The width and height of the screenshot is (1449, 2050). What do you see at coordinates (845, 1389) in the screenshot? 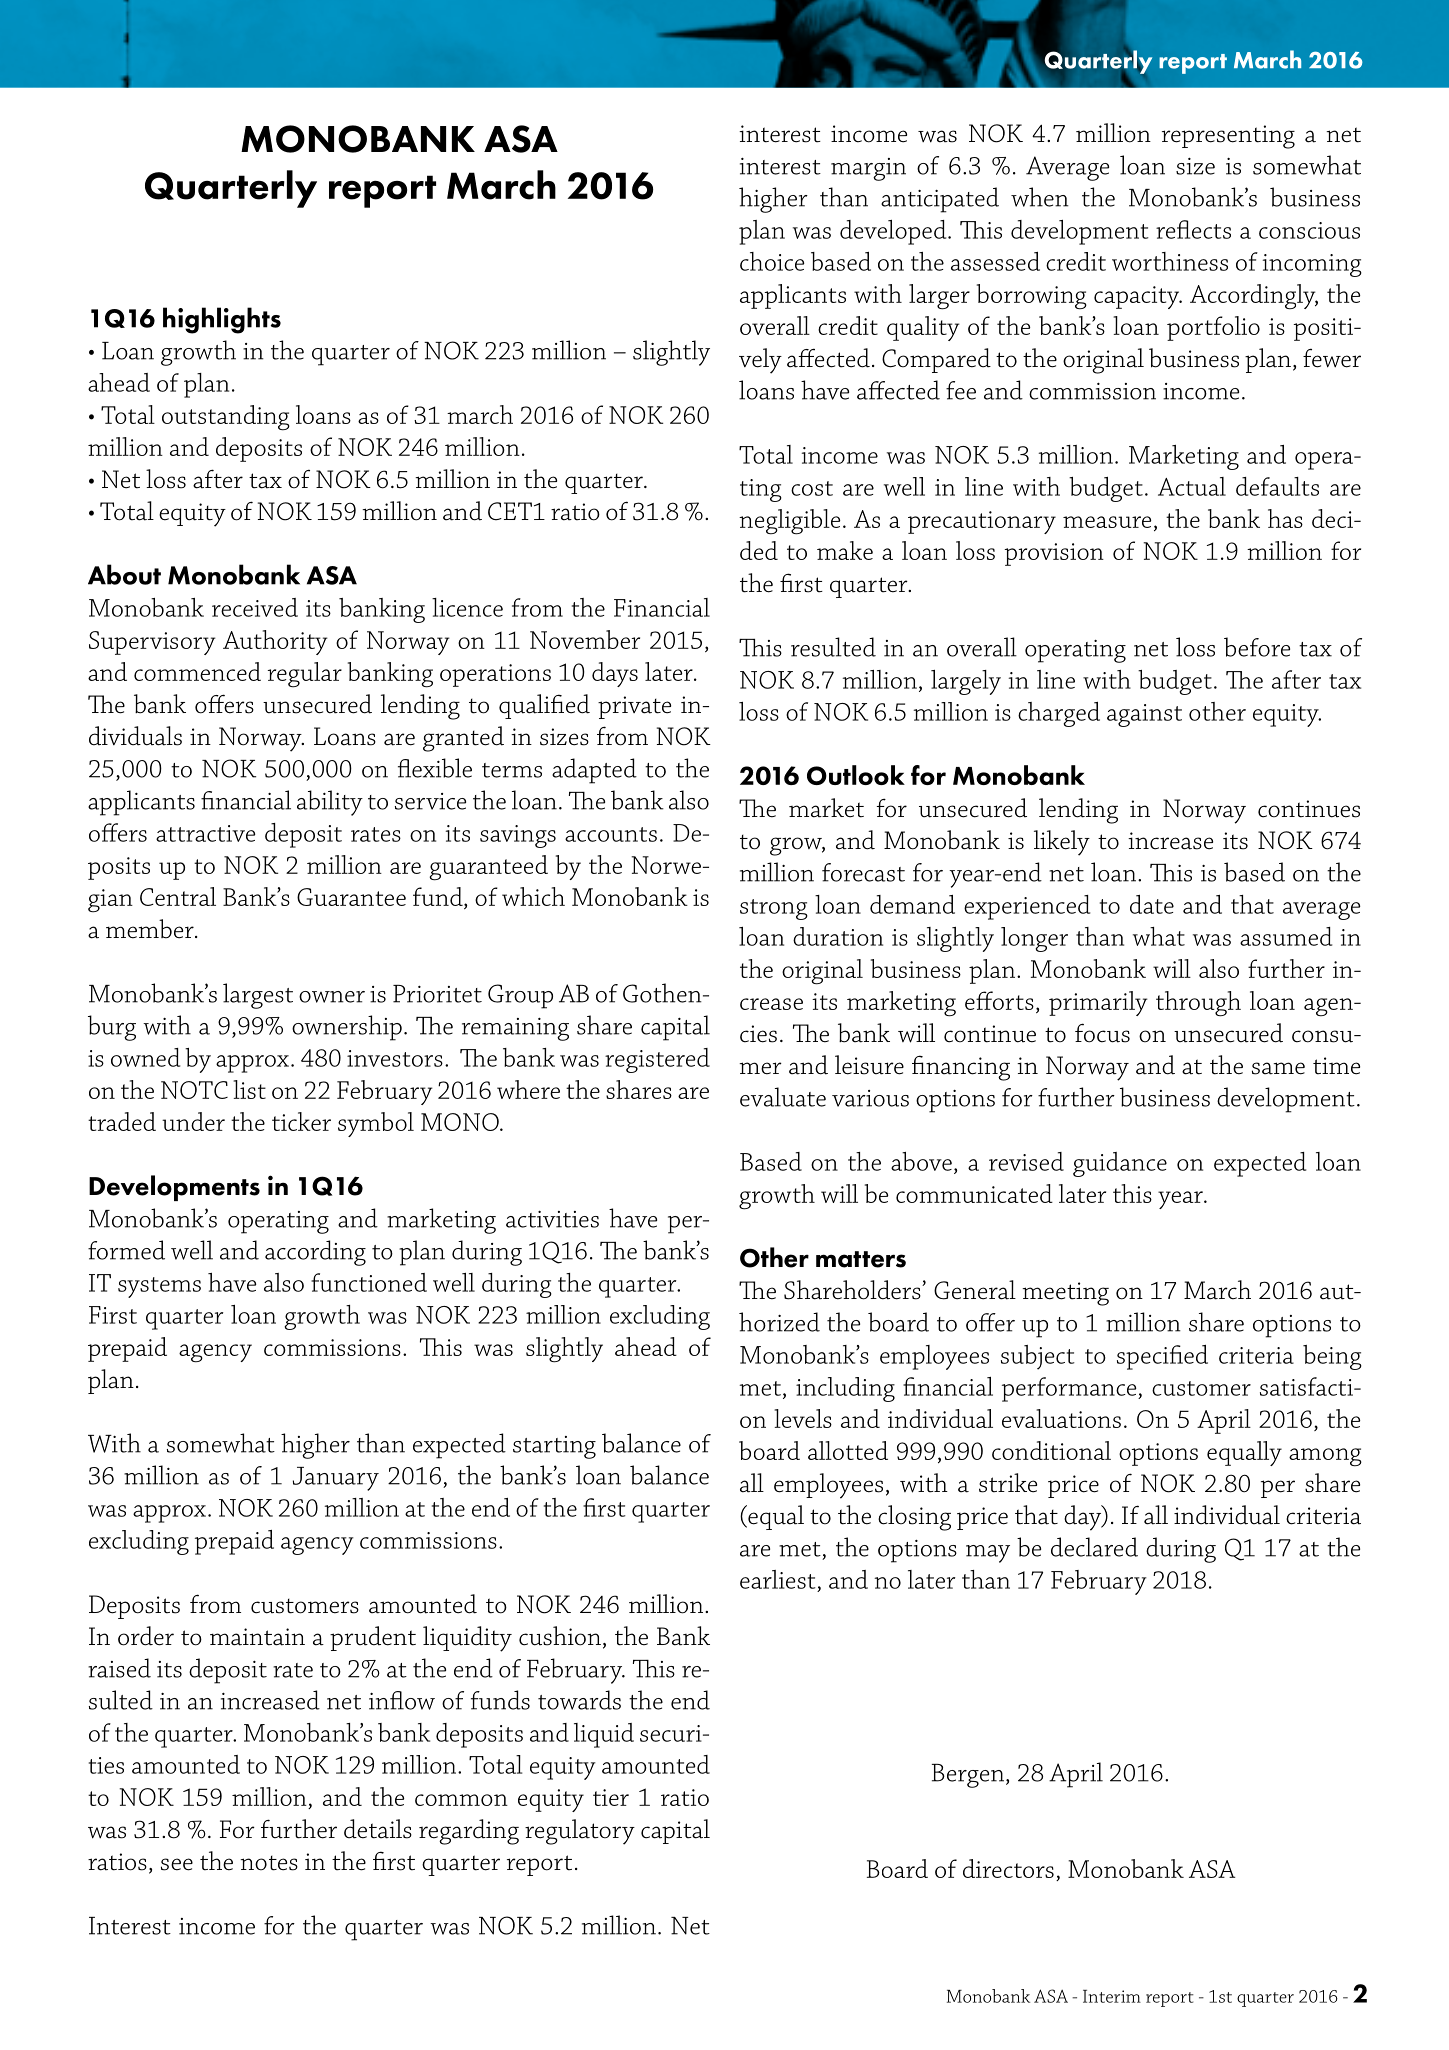
I see `including` at bounding box center [845, 1389].
